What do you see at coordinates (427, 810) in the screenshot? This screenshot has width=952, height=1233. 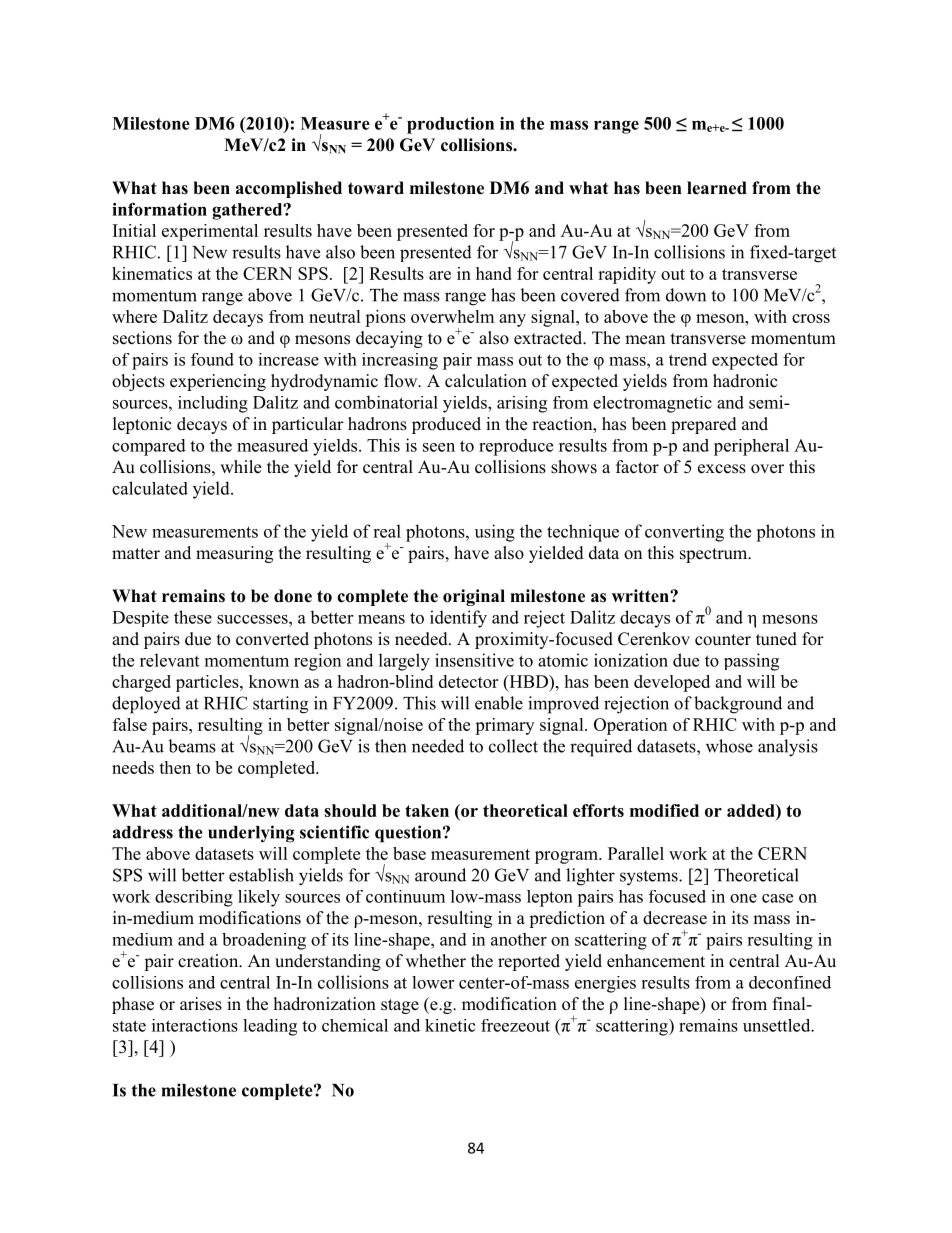 I see `taken` at bounding box center [427, 810].
